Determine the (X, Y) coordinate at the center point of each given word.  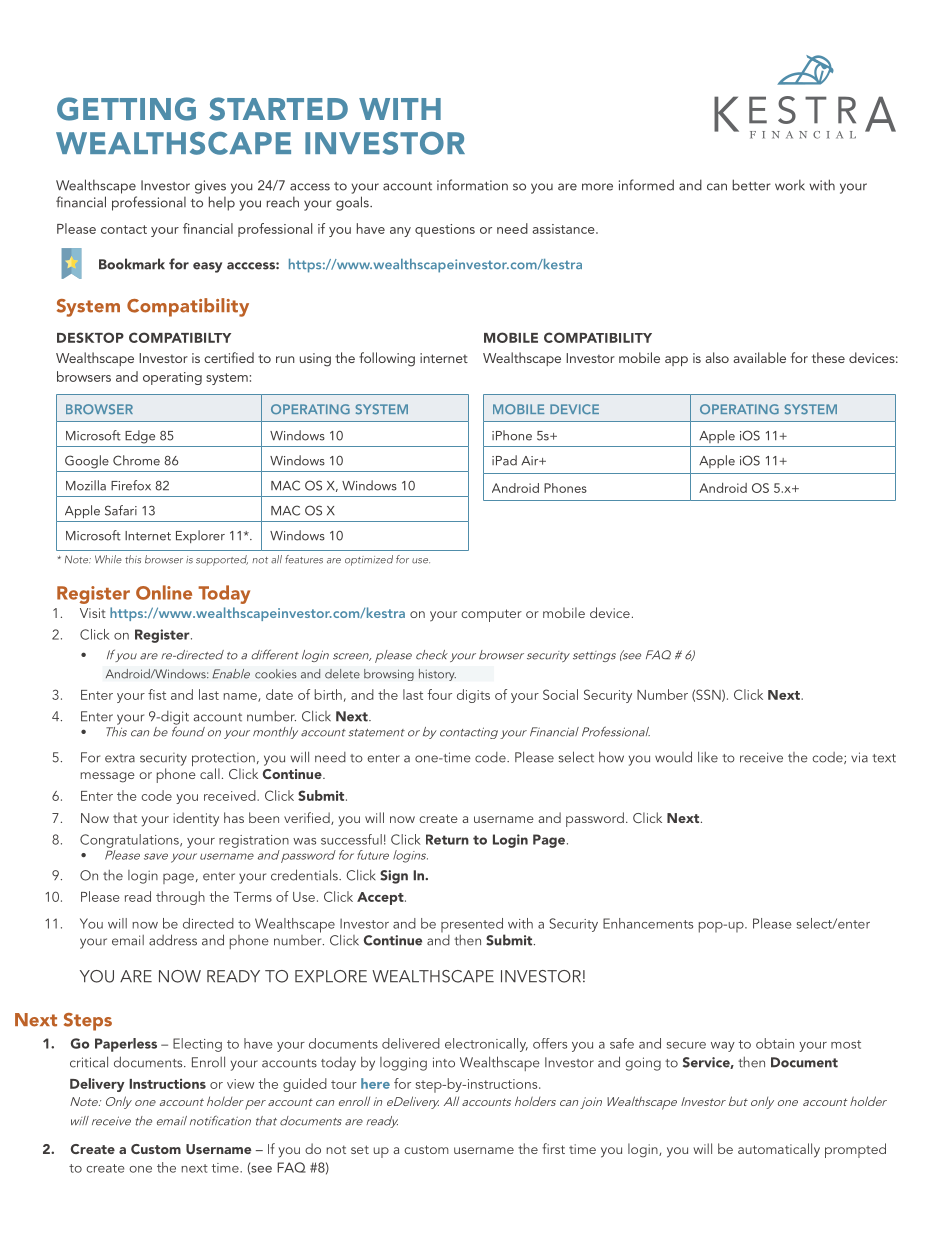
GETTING (126, 109)
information (472, 185)
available (759, 357)
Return (447, 839)
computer (491, 615)
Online (164, 592)
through (180, 898)
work (790, 185)
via (859, 757)
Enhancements (648, 923)
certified (229, 357)
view (240, 1084)
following (387, 359)
